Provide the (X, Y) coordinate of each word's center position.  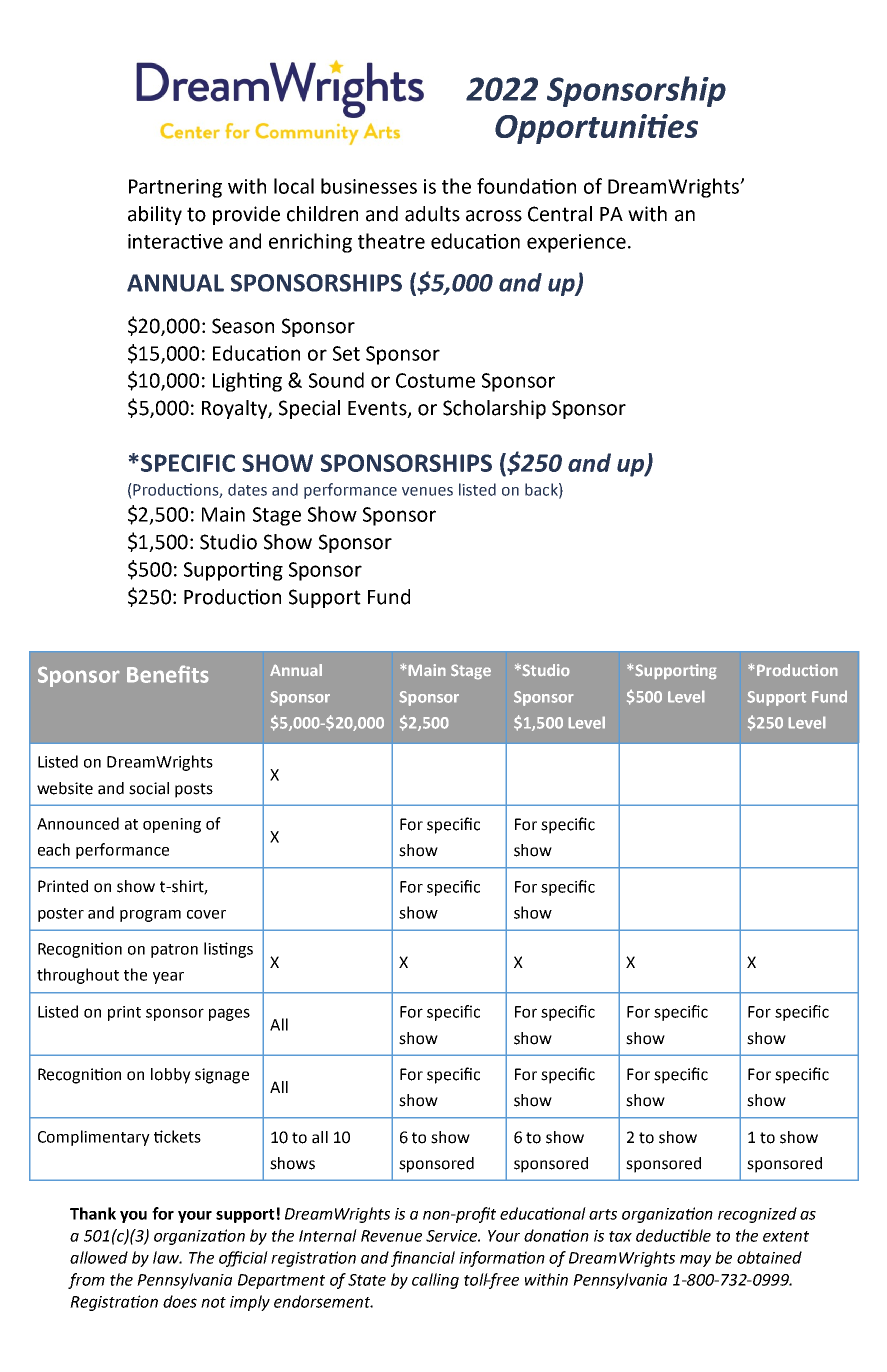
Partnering (175, 188)
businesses (369, 186)
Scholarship (494, 409)
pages (229, 1014)
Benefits (168, 674)
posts (194, 790)
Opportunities (596, 129)
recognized (757, 1215)
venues (427, 491)
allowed (99, 1257)
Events (378, 409)
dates (247, 489)
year (168, 978)
